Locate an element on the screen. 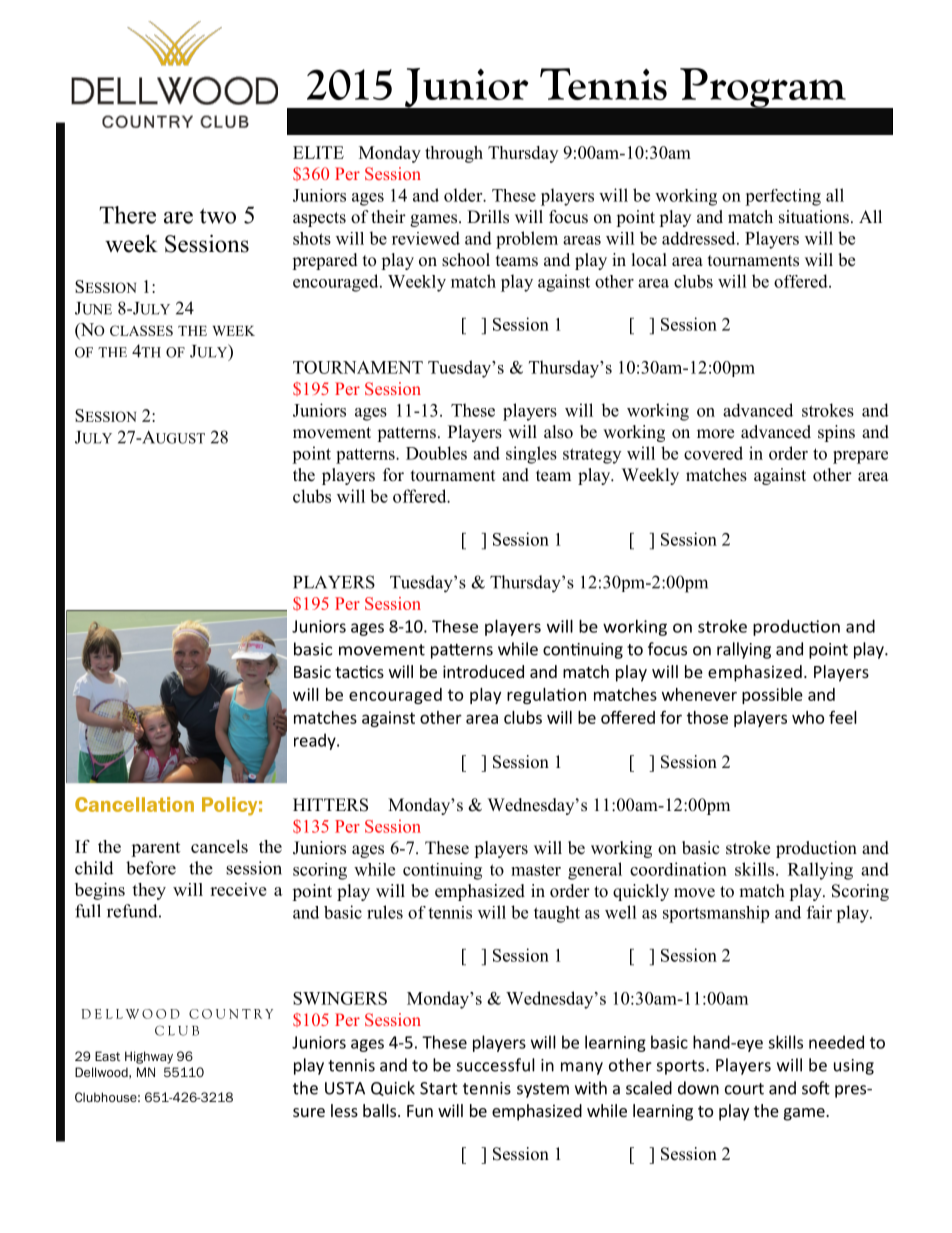  Highway is located at coordinates (149, 1057).
